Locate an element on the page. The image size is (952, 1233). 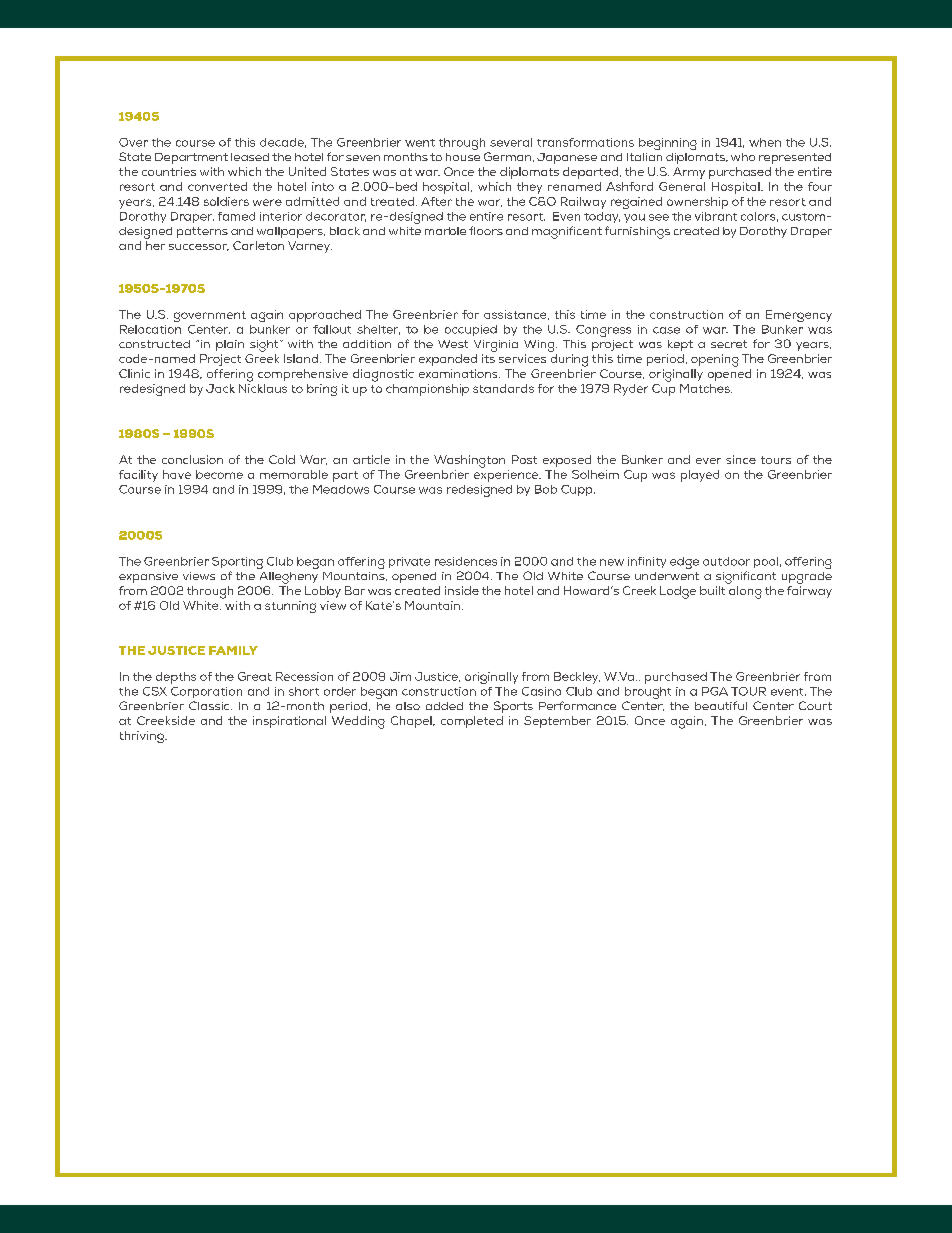
occupied is located at coordinates (471, 330).
